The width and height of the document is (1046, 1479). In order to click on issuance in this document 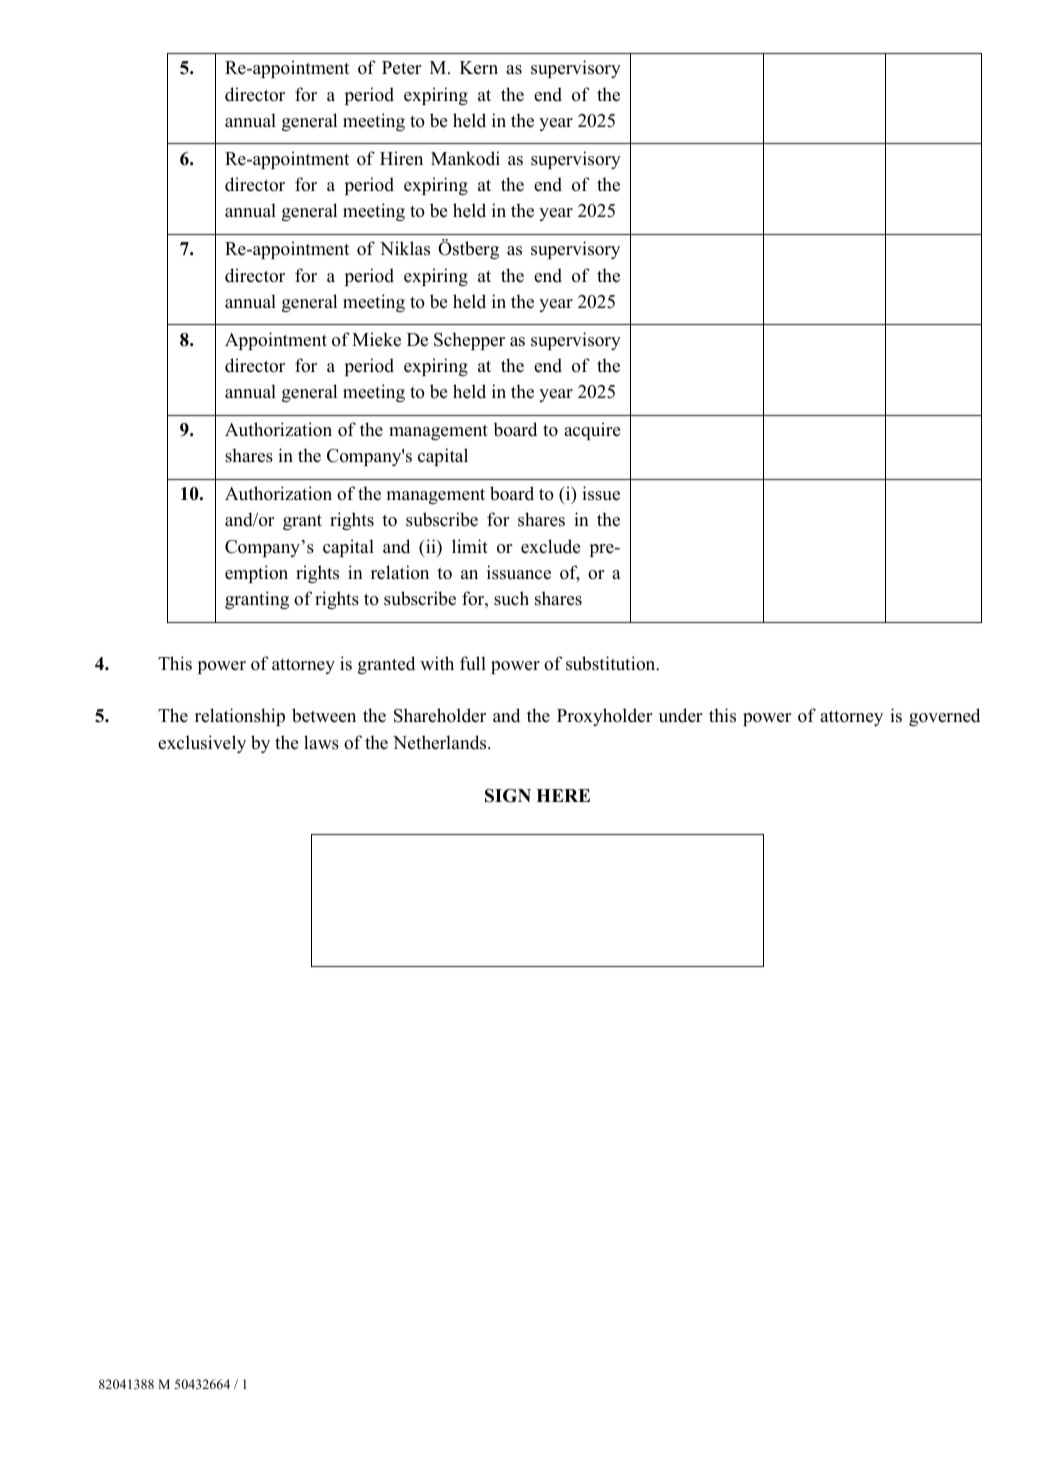, I will do `click(519, 572)`.
